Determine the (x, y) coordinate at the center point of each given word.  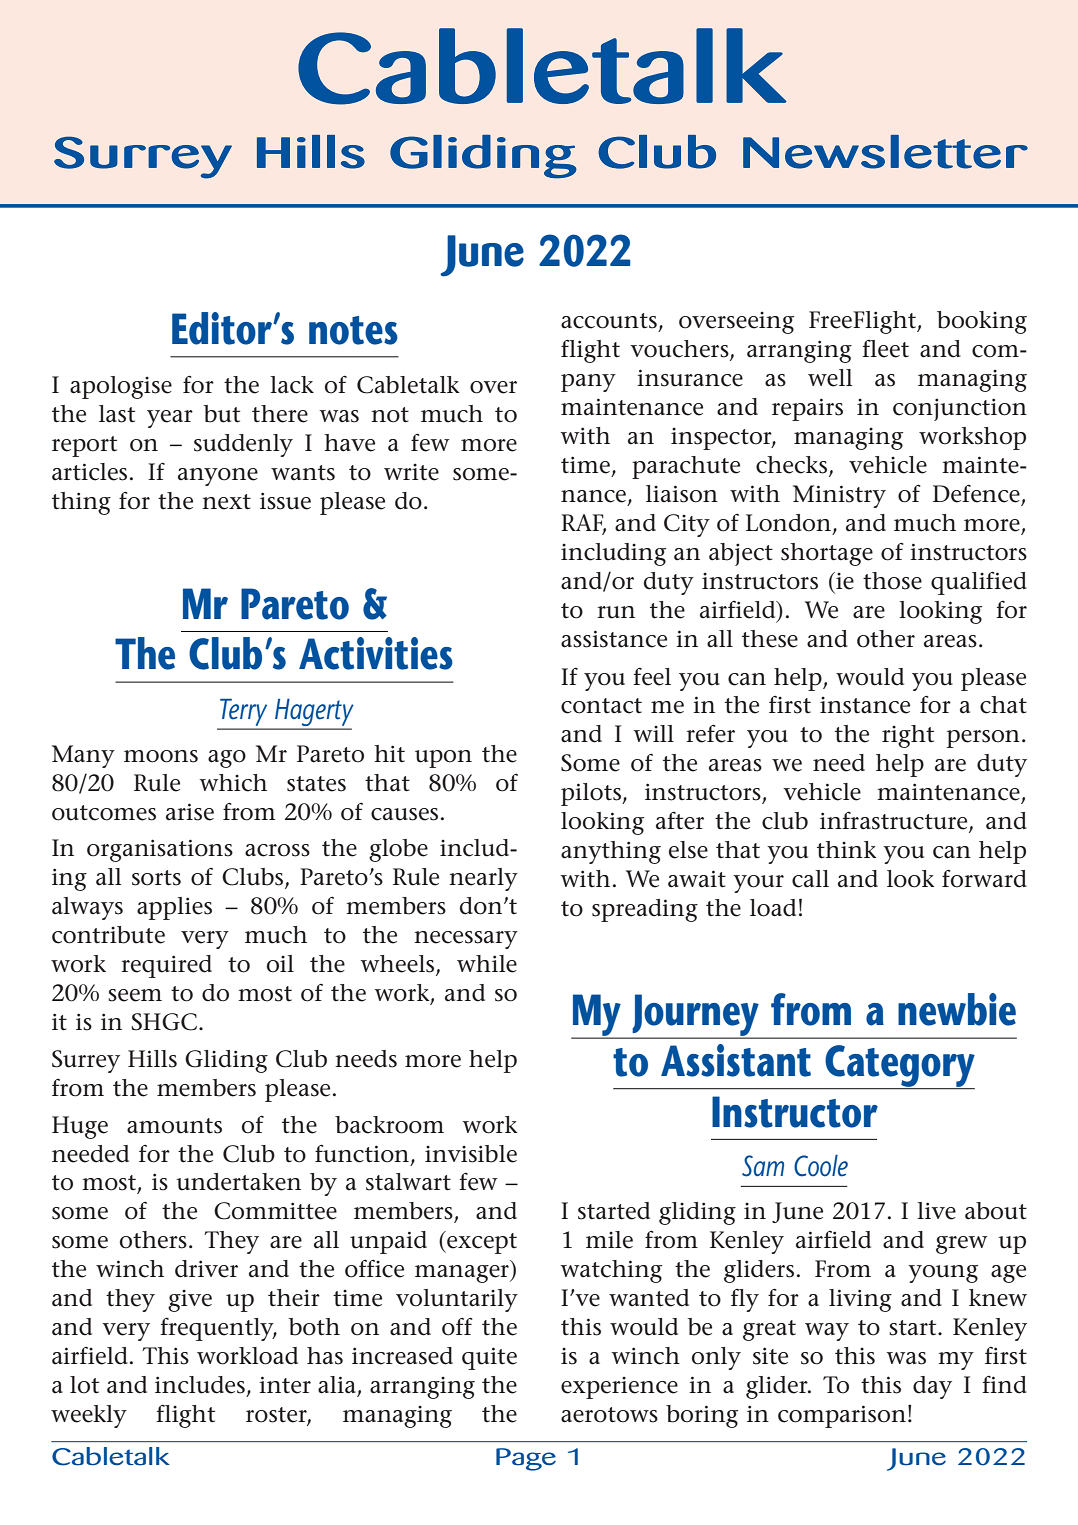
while (487, 964)
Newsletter (885, 152)
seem (135, 995)
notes (353, 330)
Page (526, 1459)
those (892, 581)
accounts (609, 321)
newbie (957, 1009)
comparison (842, 1416)
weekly (89, 1416)
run (616, 612)
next (226, 502)
